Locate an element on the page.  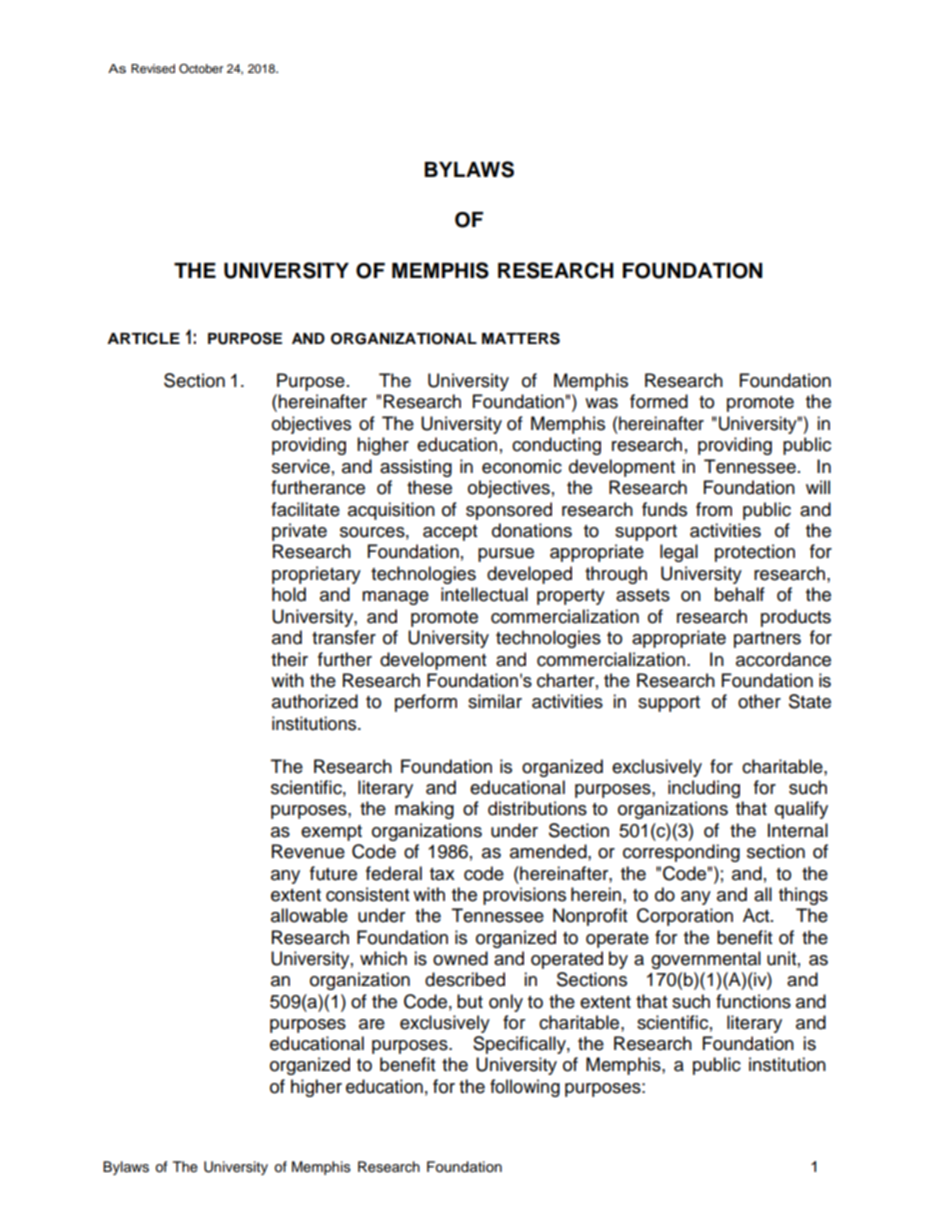
economic is located at coordinates (522, 466).
